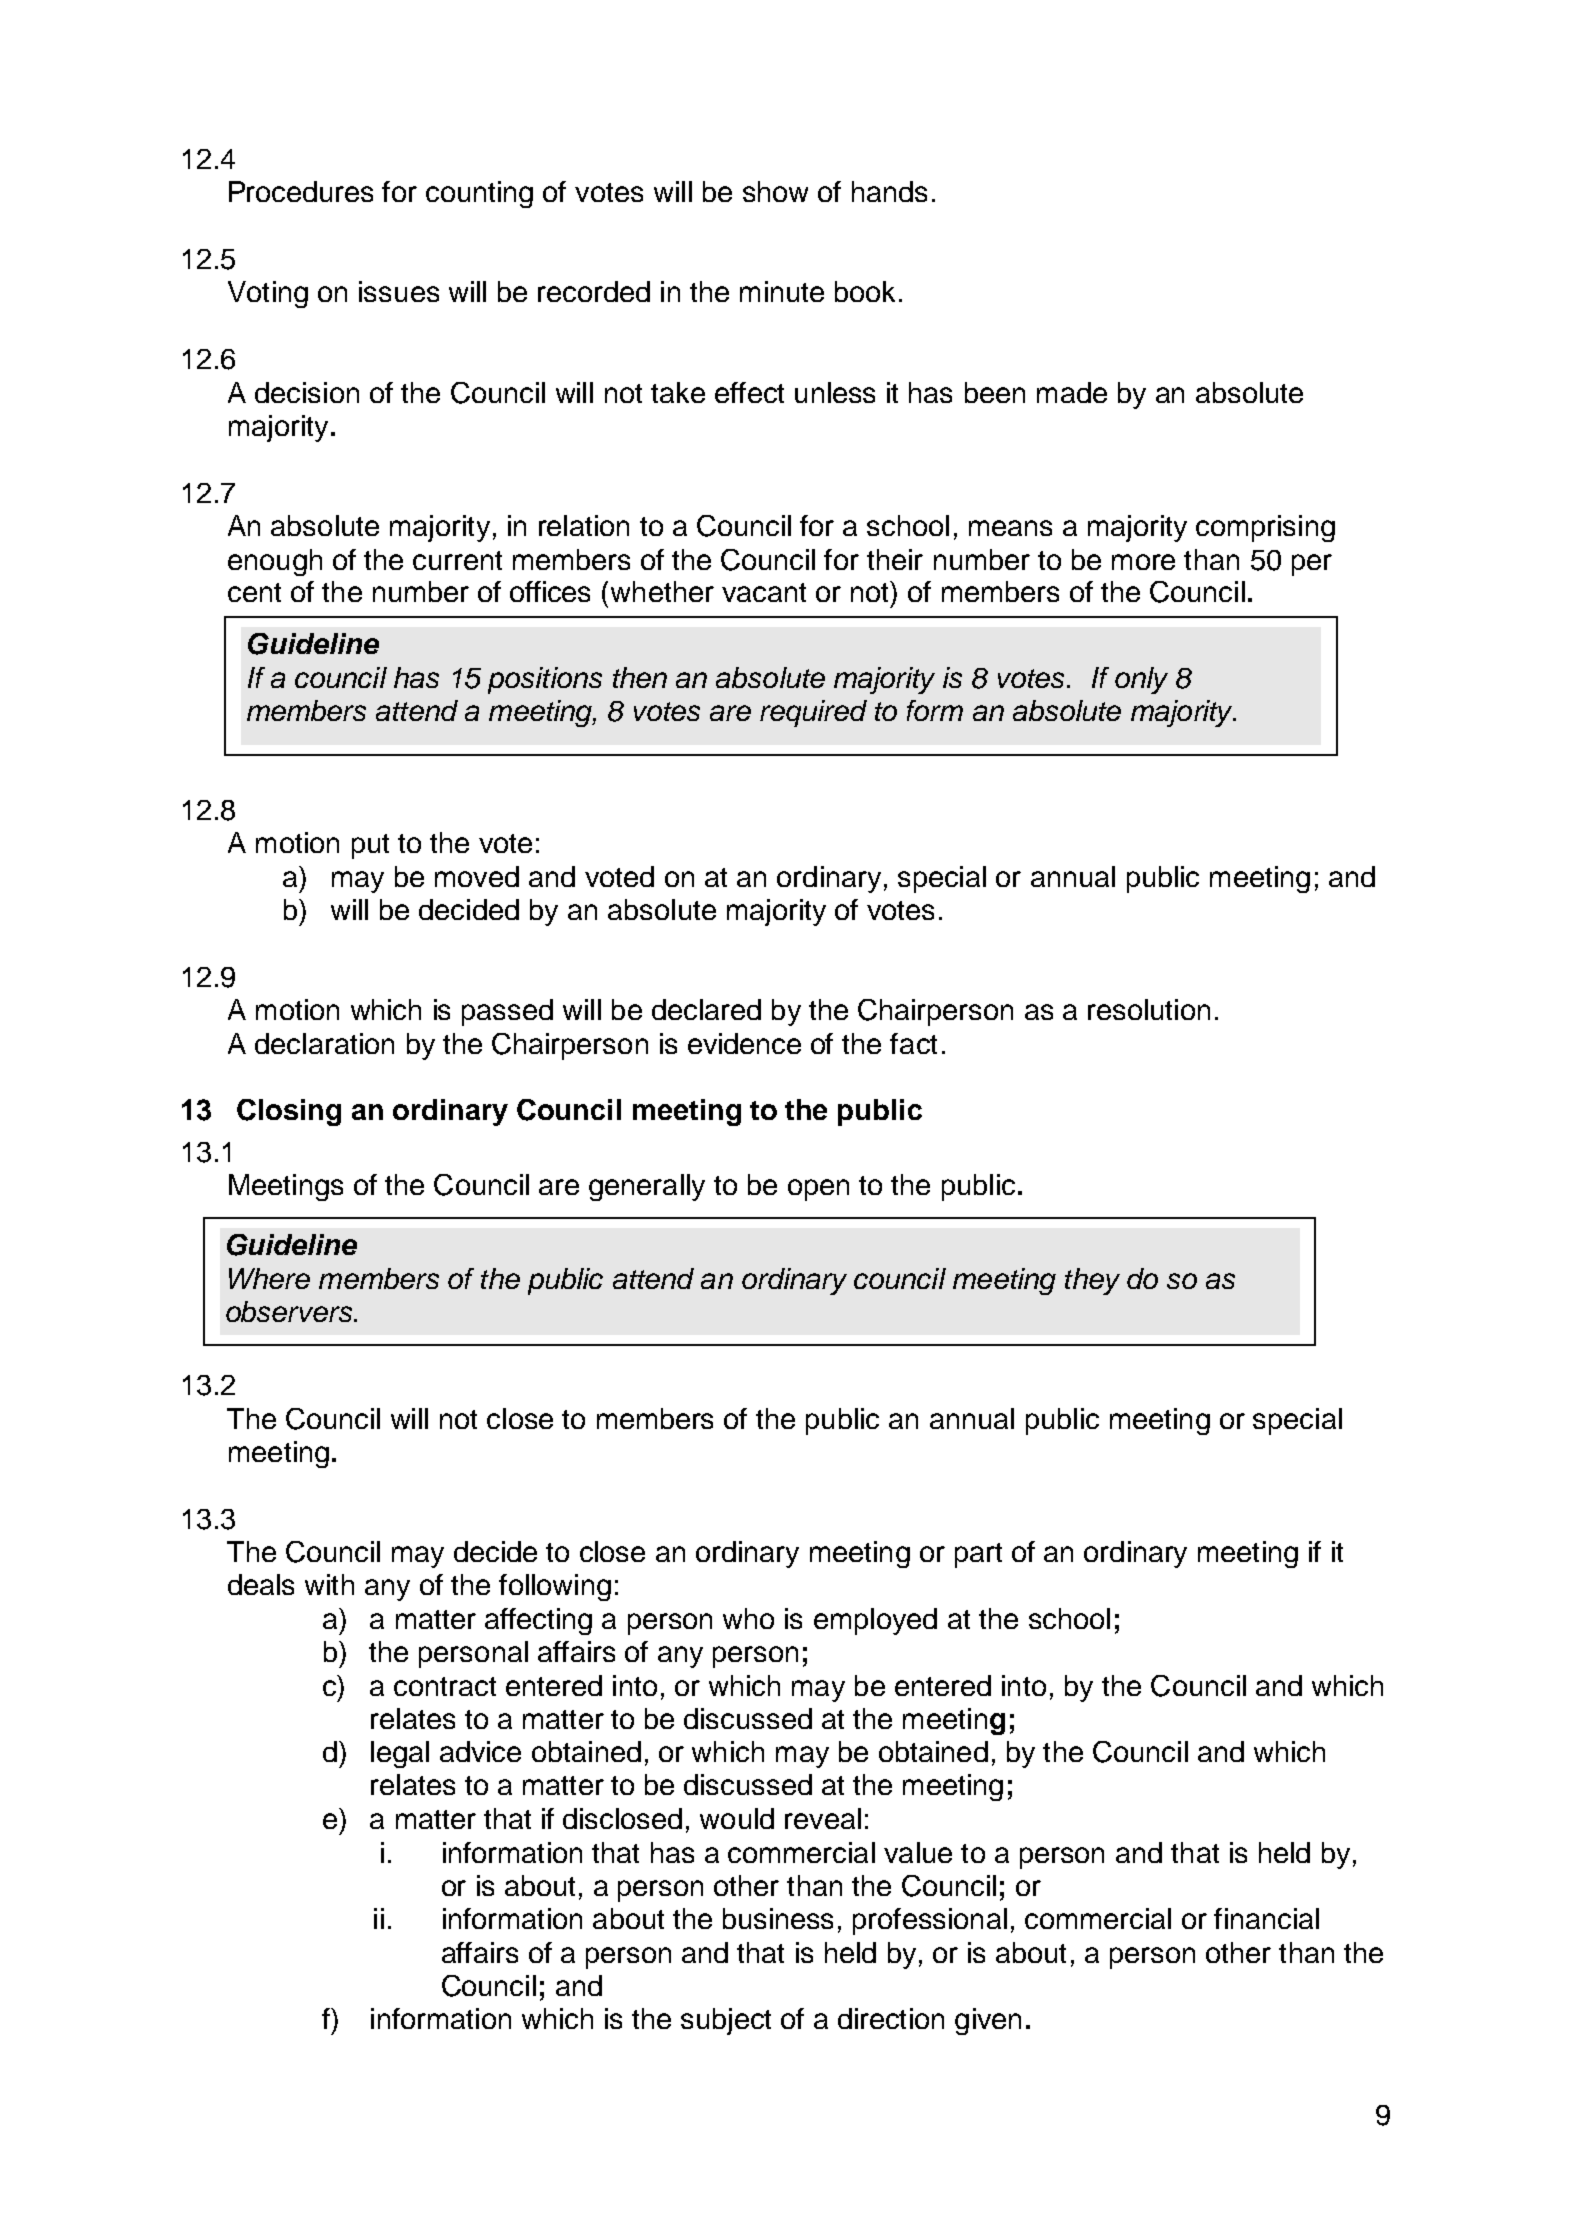 The width and height of the image is (1570, 2221). Describe the element at coordinates (1143, 562) in the image. I see `more` at that location.
